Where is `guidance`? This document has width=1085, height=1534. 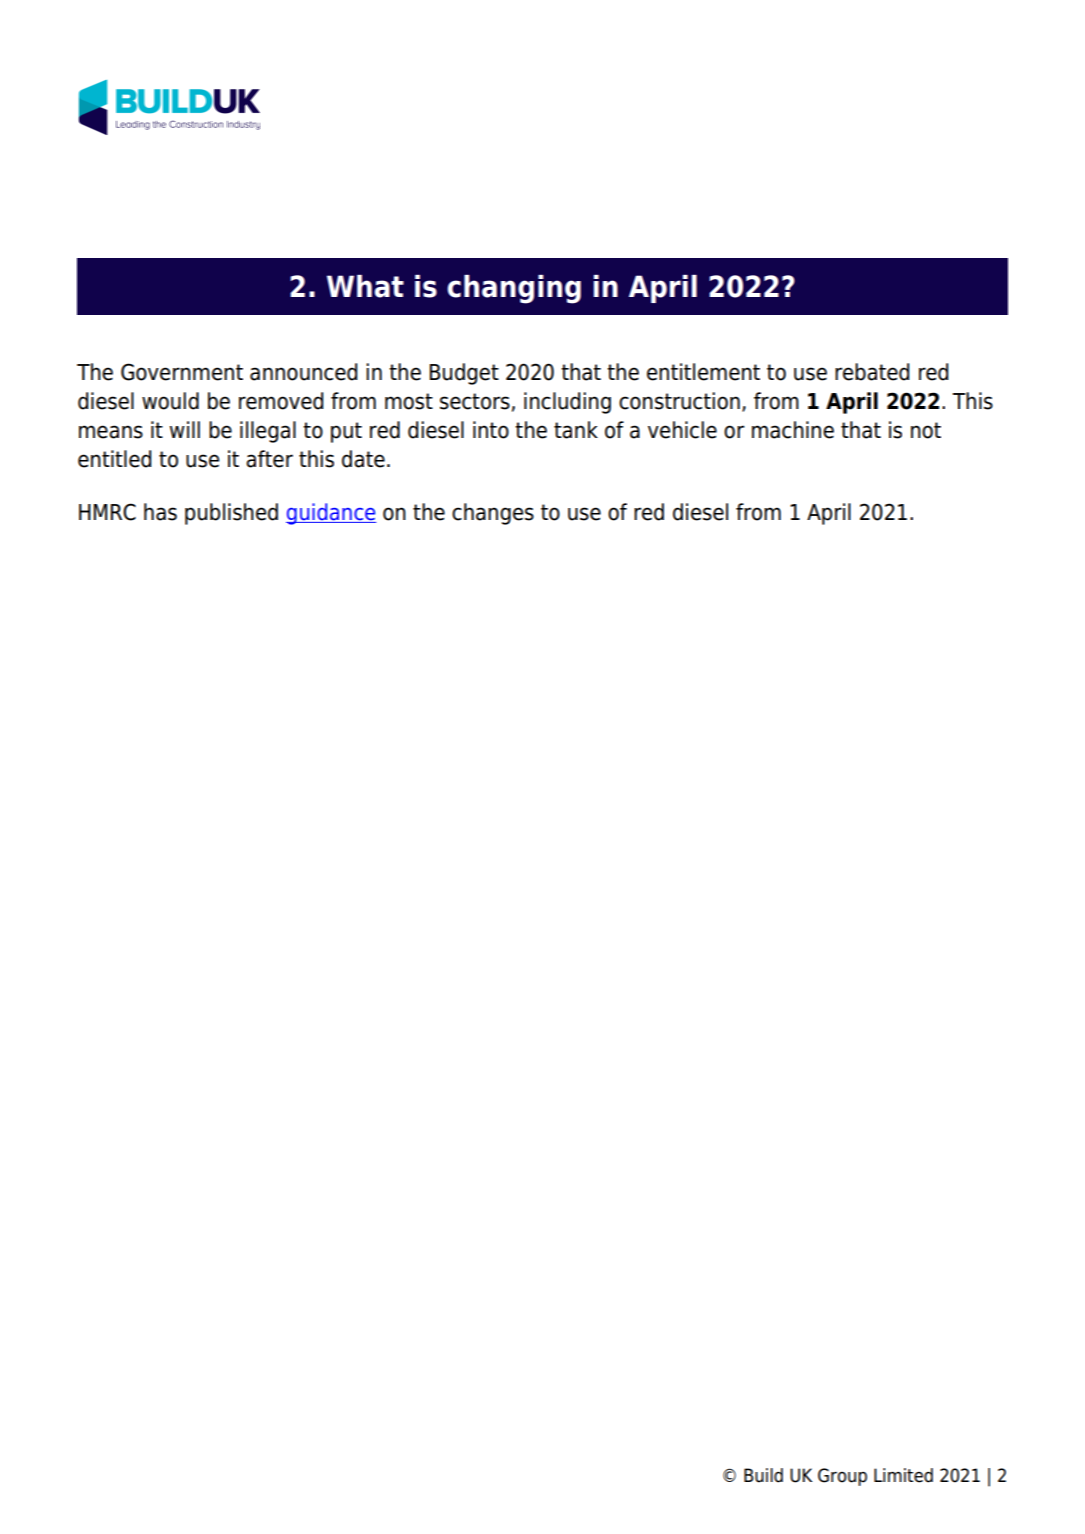 guidance is located at coordinates (331, 514).
